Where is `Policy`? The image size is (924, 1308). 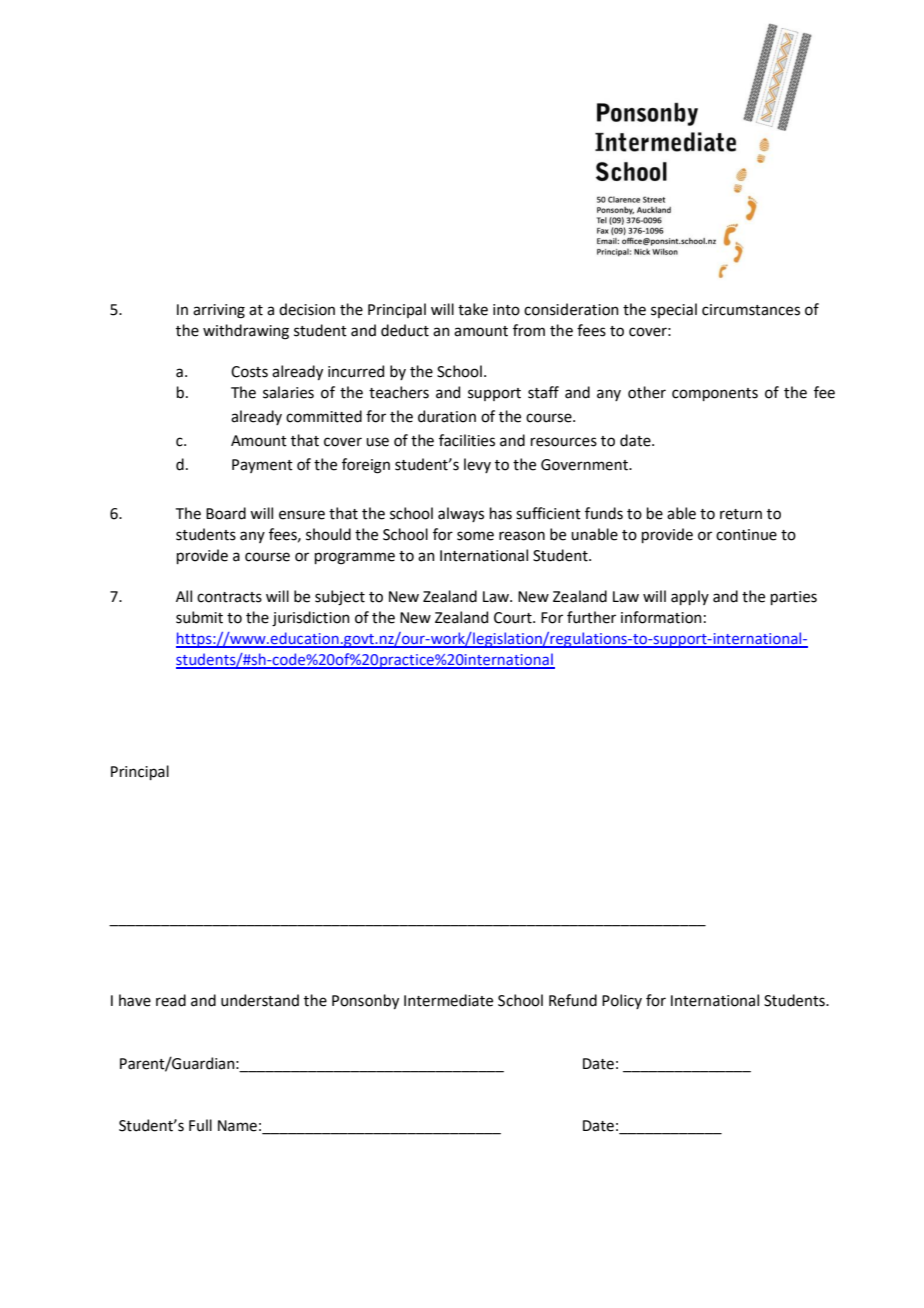
Policy is located at coordinates (622, 1001).
